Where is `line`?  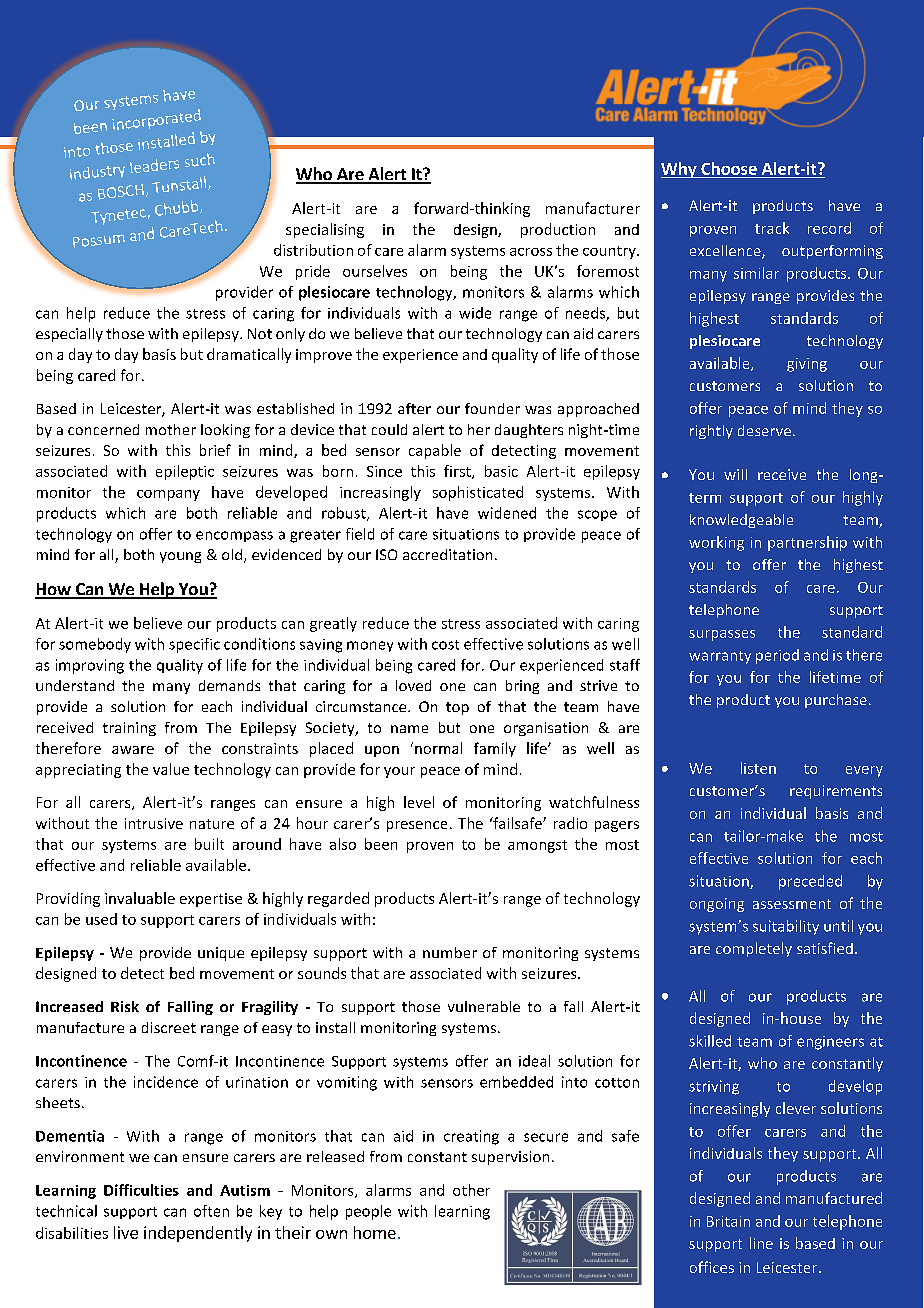
line is located at coordinates (761, 1243).
